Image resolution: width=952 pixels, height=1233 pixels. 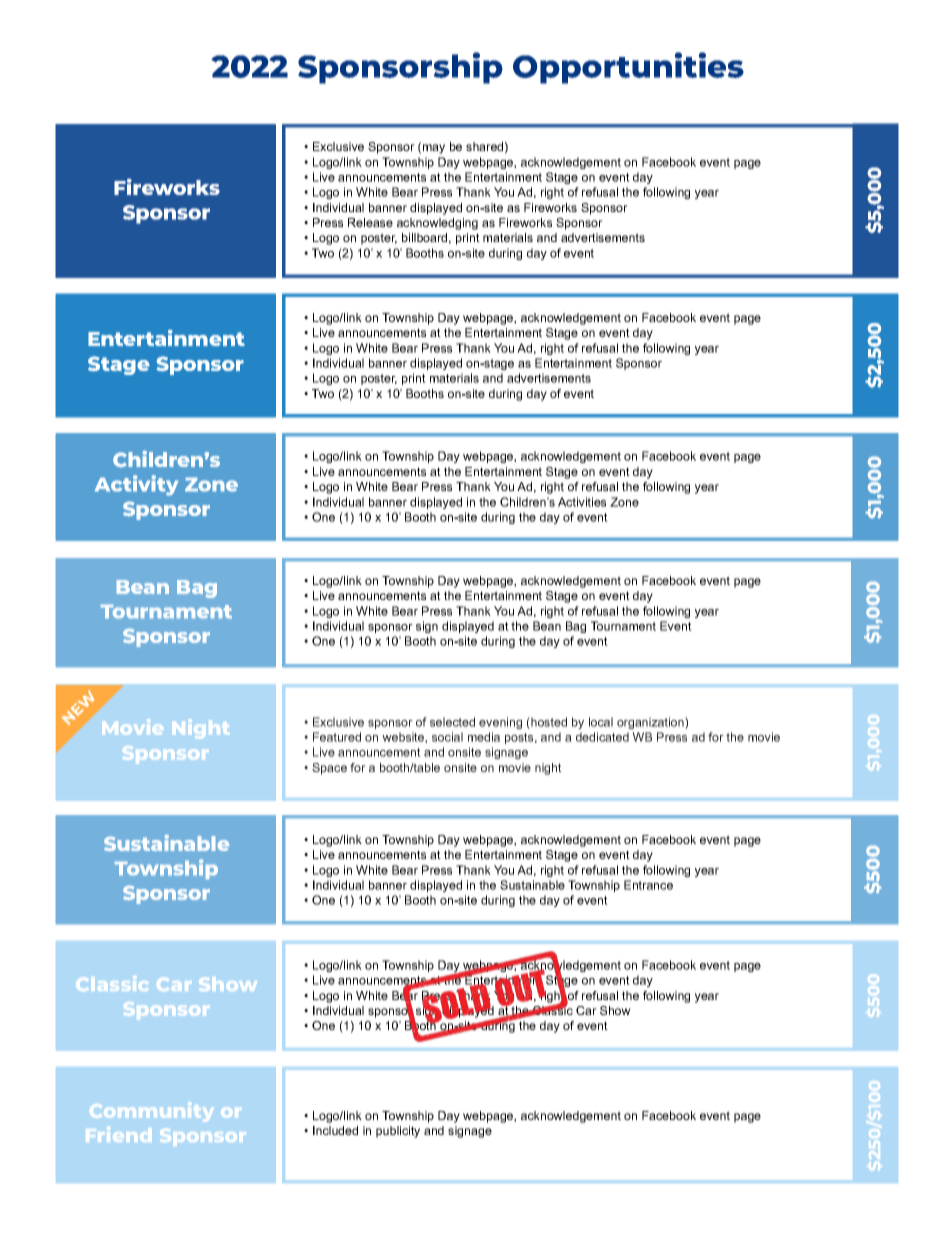 I want to click on acknowledging, so click(x=437, y=224).
